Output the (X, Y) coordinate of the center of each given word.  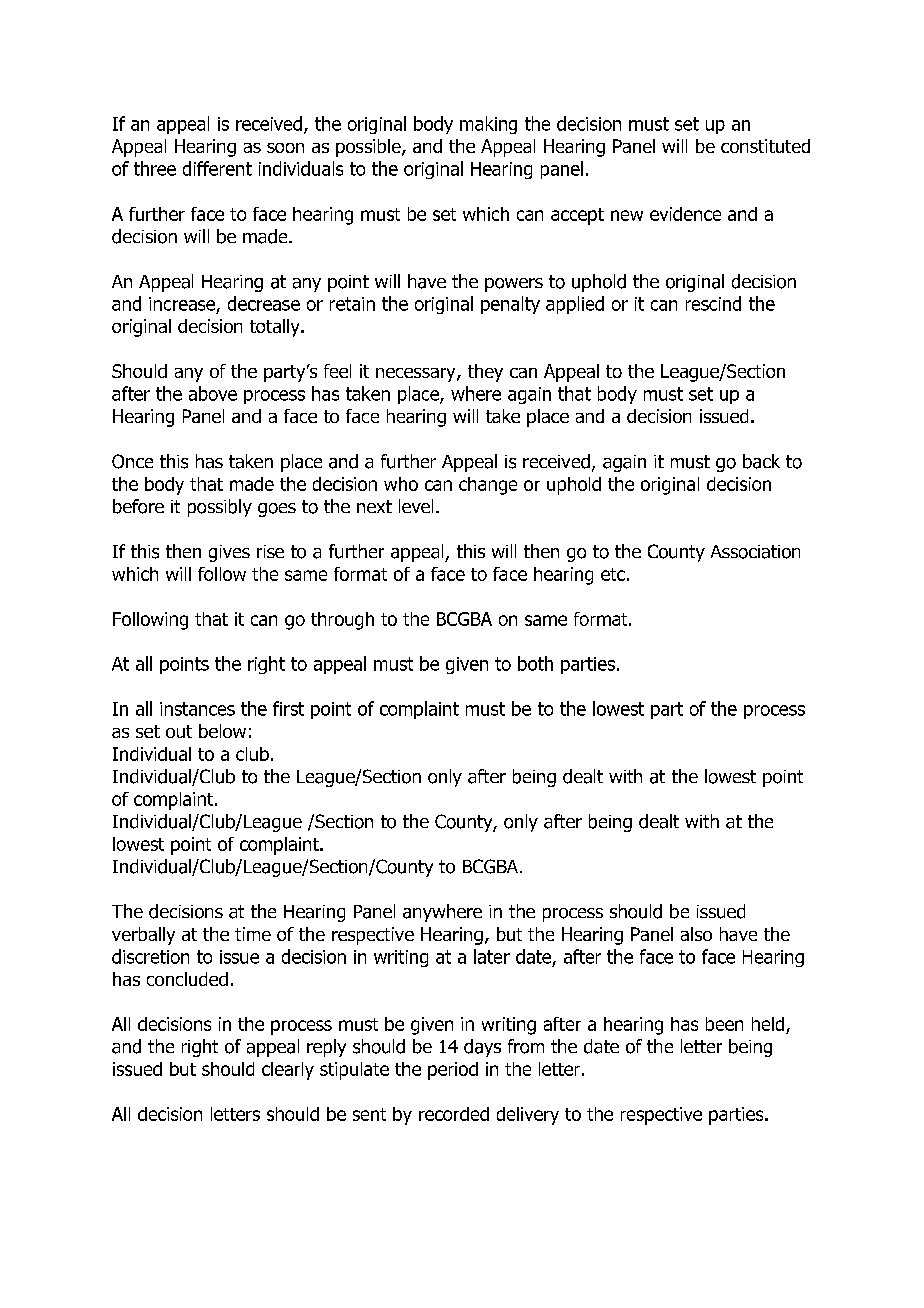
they (485, 373)
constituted (765, 146)
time (253, 934)
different (217, 168)
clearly (288, 1071)
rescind (713, 303)
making (488, 125)
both (535, 663)
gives (229, 553)
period (453, 1071)
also (696, 934)
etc (613, 574)
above (213, 393)
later (492, 956)
